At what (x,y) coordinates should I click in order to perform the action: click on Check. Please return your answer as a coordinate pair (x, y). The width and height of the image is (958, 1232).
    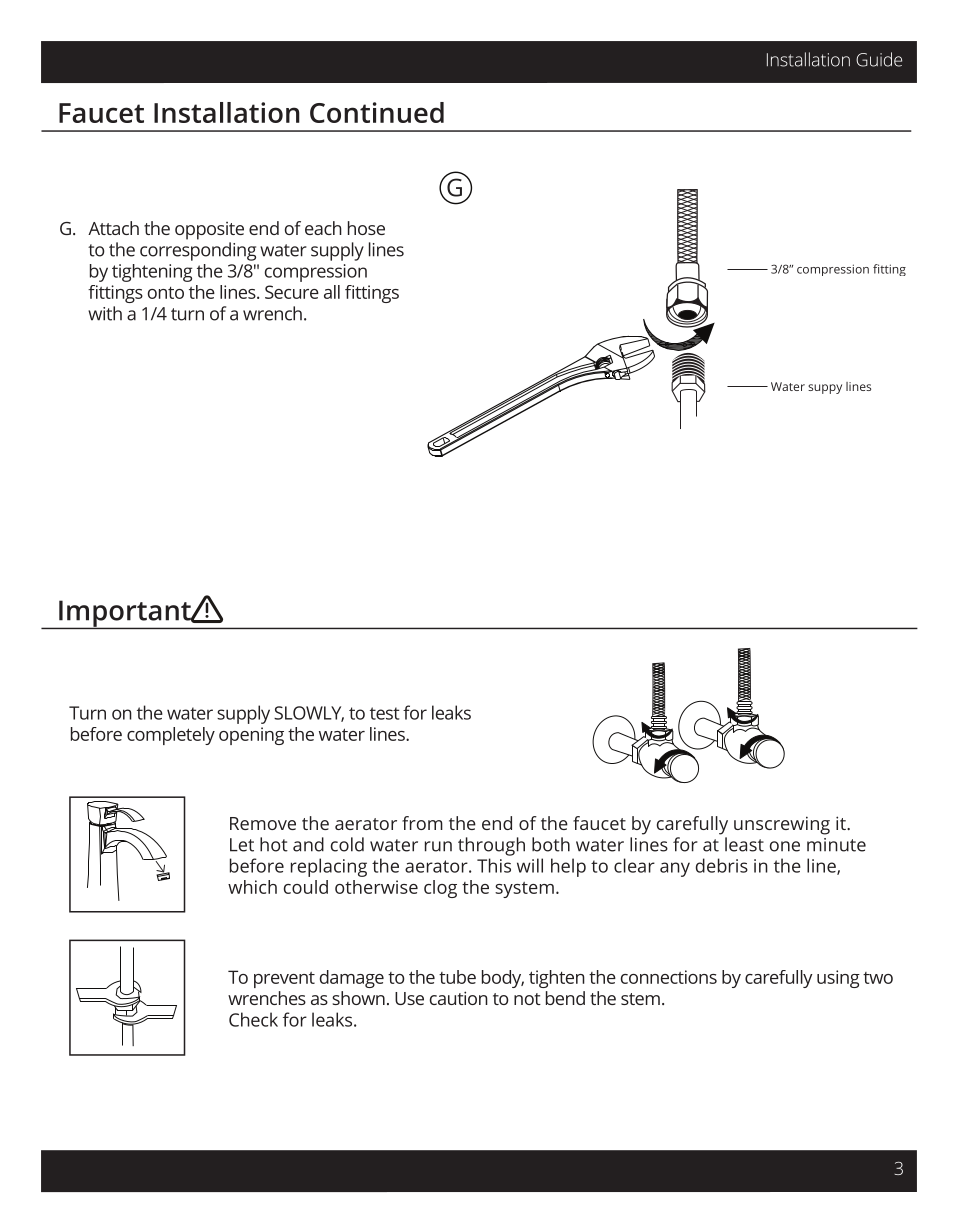
    Looking at the image, I should click on (253, 1019).
